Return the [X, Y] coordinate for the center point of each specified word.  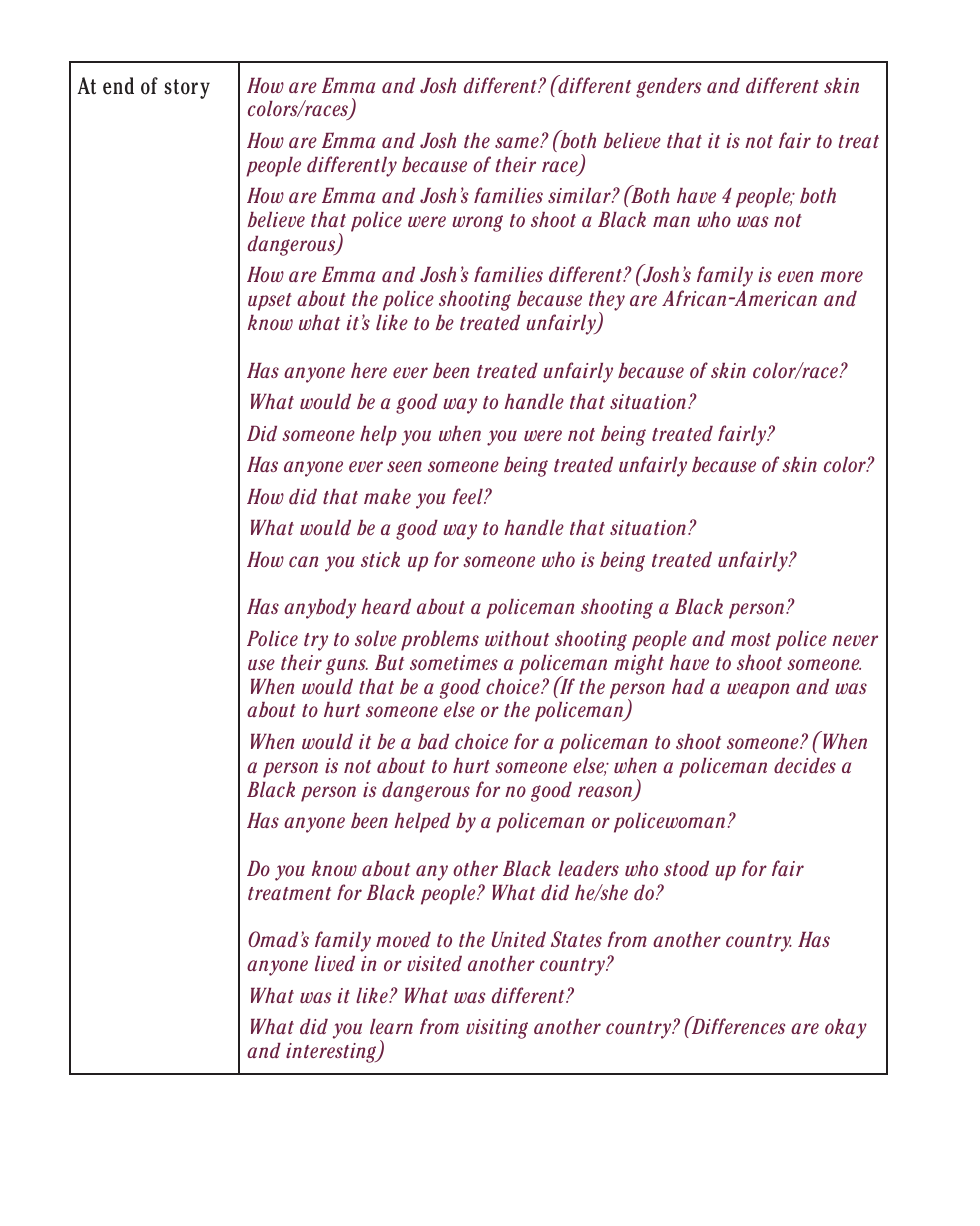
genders [669, 88]
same [518, 143]
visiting [497, 1029]
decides [805, 766]
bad [433, 742]
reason [606, 793]
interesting [332, 1053]
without [517, 638]
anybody [320, 609]
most [751, 639]
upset [270, 302]
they [607, 302]
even [795, 276]
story [187, 89]
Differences [737, 1025]
